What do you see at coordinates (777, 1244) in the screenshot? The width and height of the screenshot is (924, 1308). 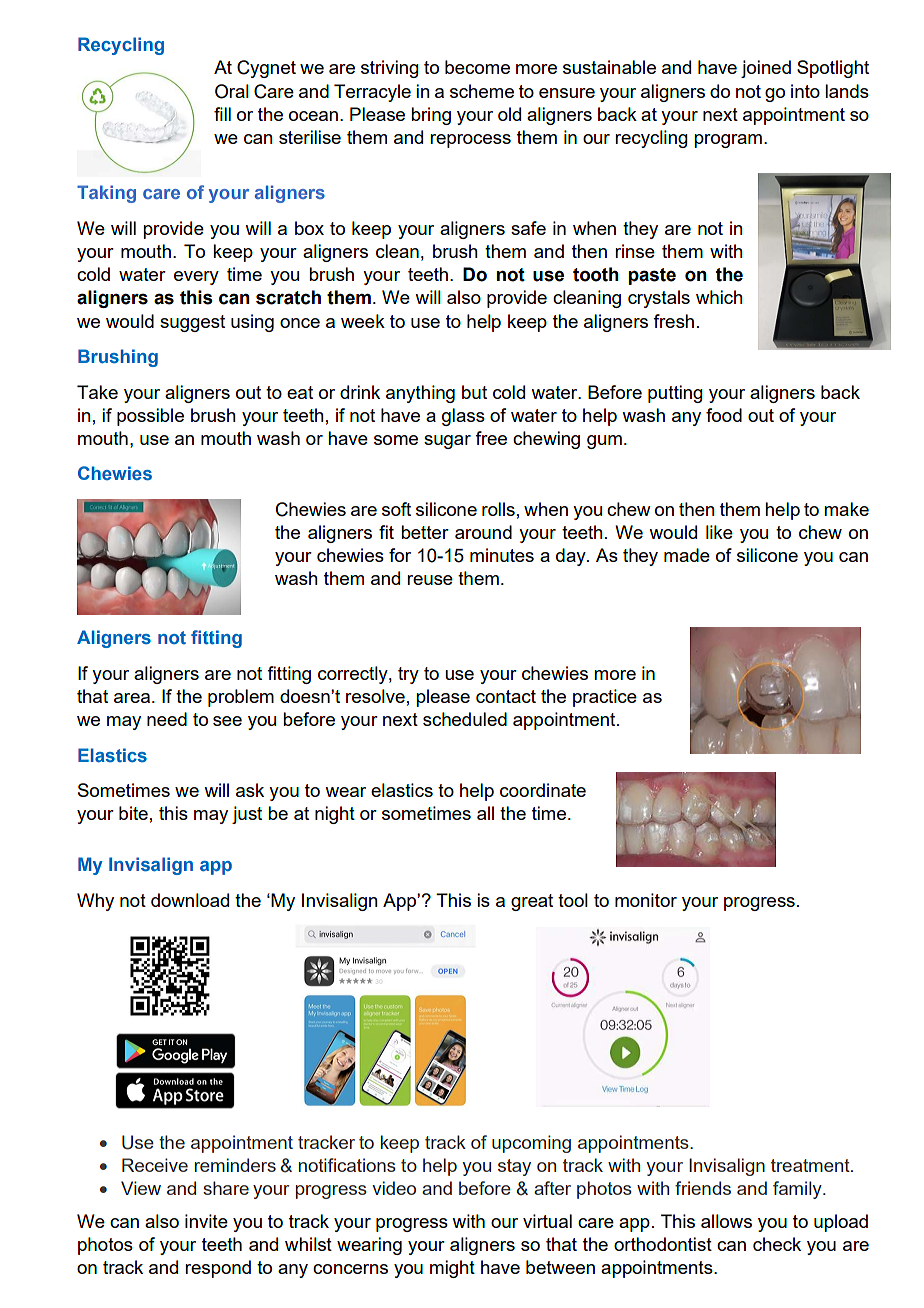 I see `check` at bounding box center [777, 1244].
